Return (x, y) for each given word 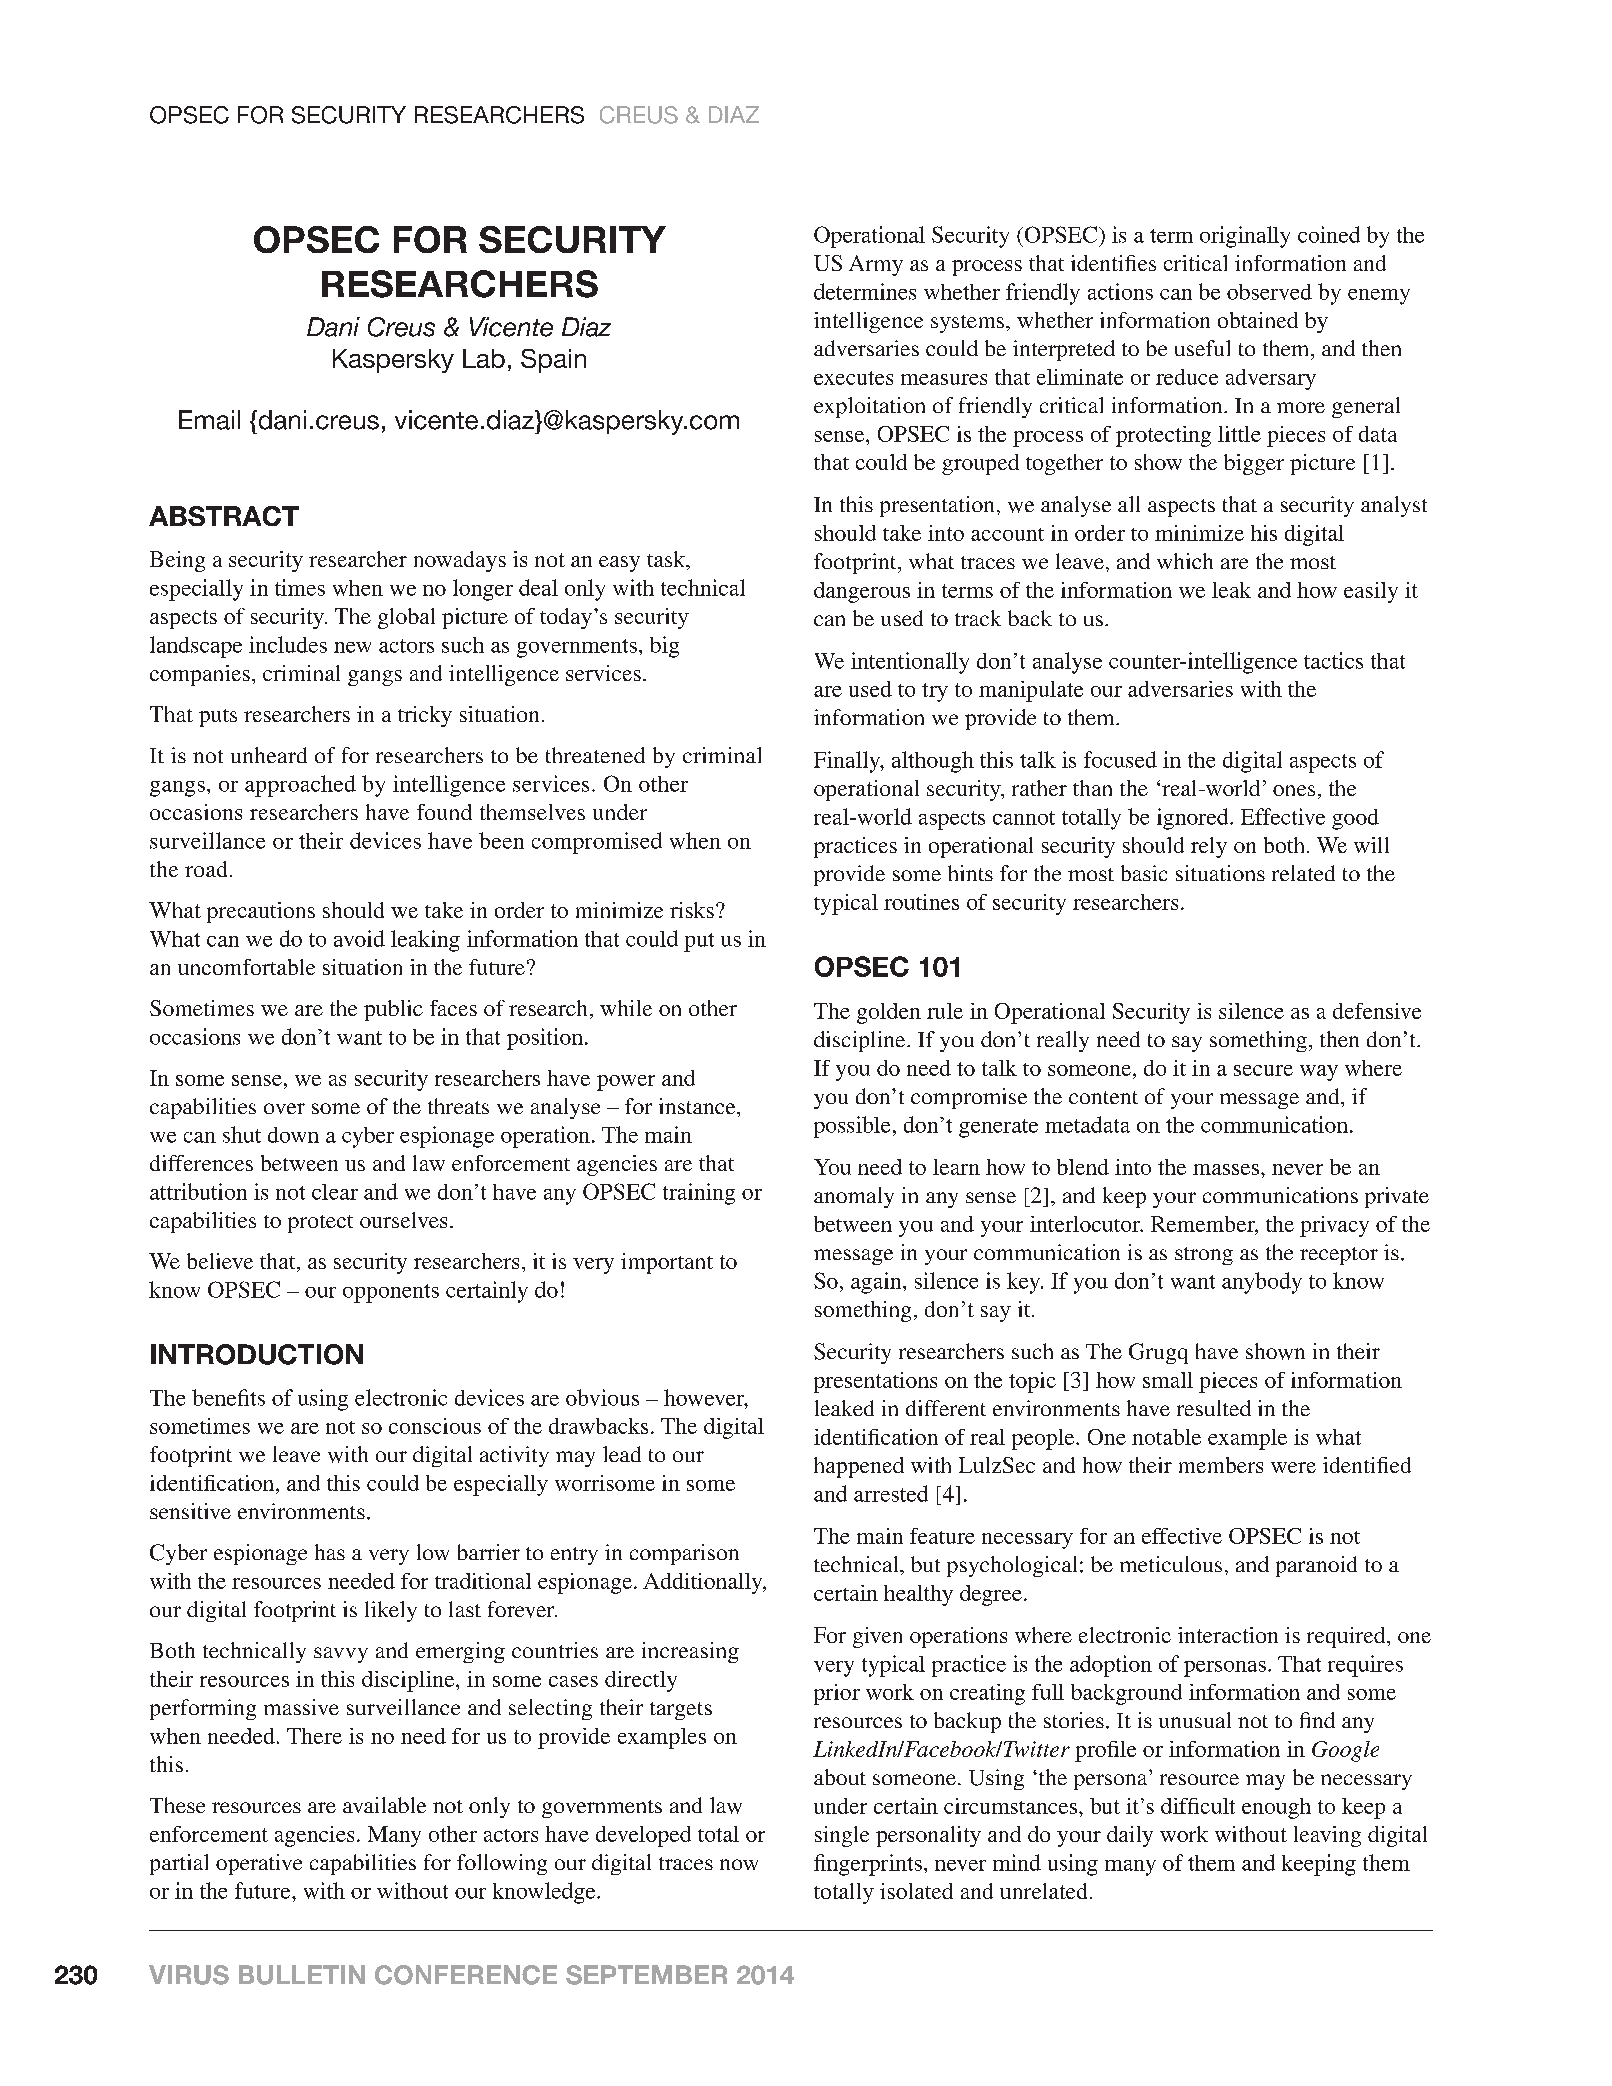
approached (300, 786)
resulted (1214, 1408)
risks (692, 910)
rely (1209, 847)
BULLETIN (302, 1975)
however (705, 1397)
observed (1269, 292)
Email (209, 420)
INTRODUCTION (257, 1354)
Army (876, 265)
